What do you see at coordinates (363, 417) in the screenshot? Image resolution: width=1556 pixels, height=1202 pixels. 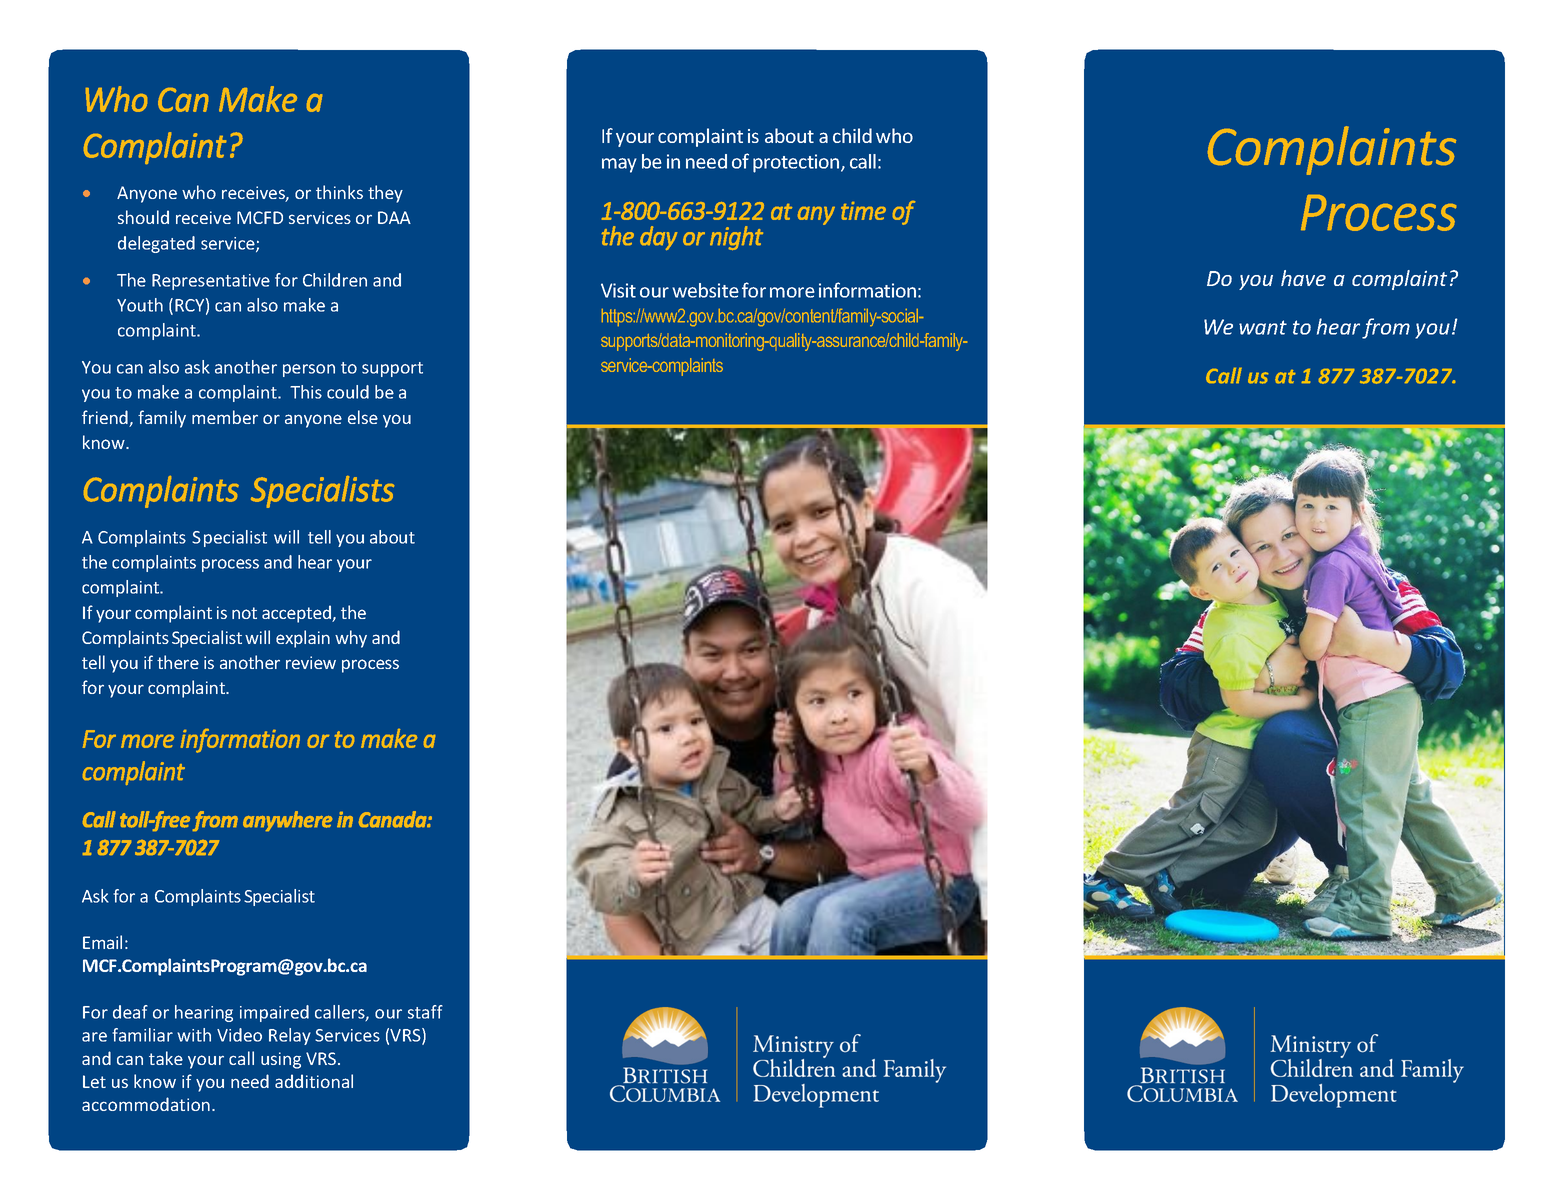 I see `else` at bounding box center [363, 417].
